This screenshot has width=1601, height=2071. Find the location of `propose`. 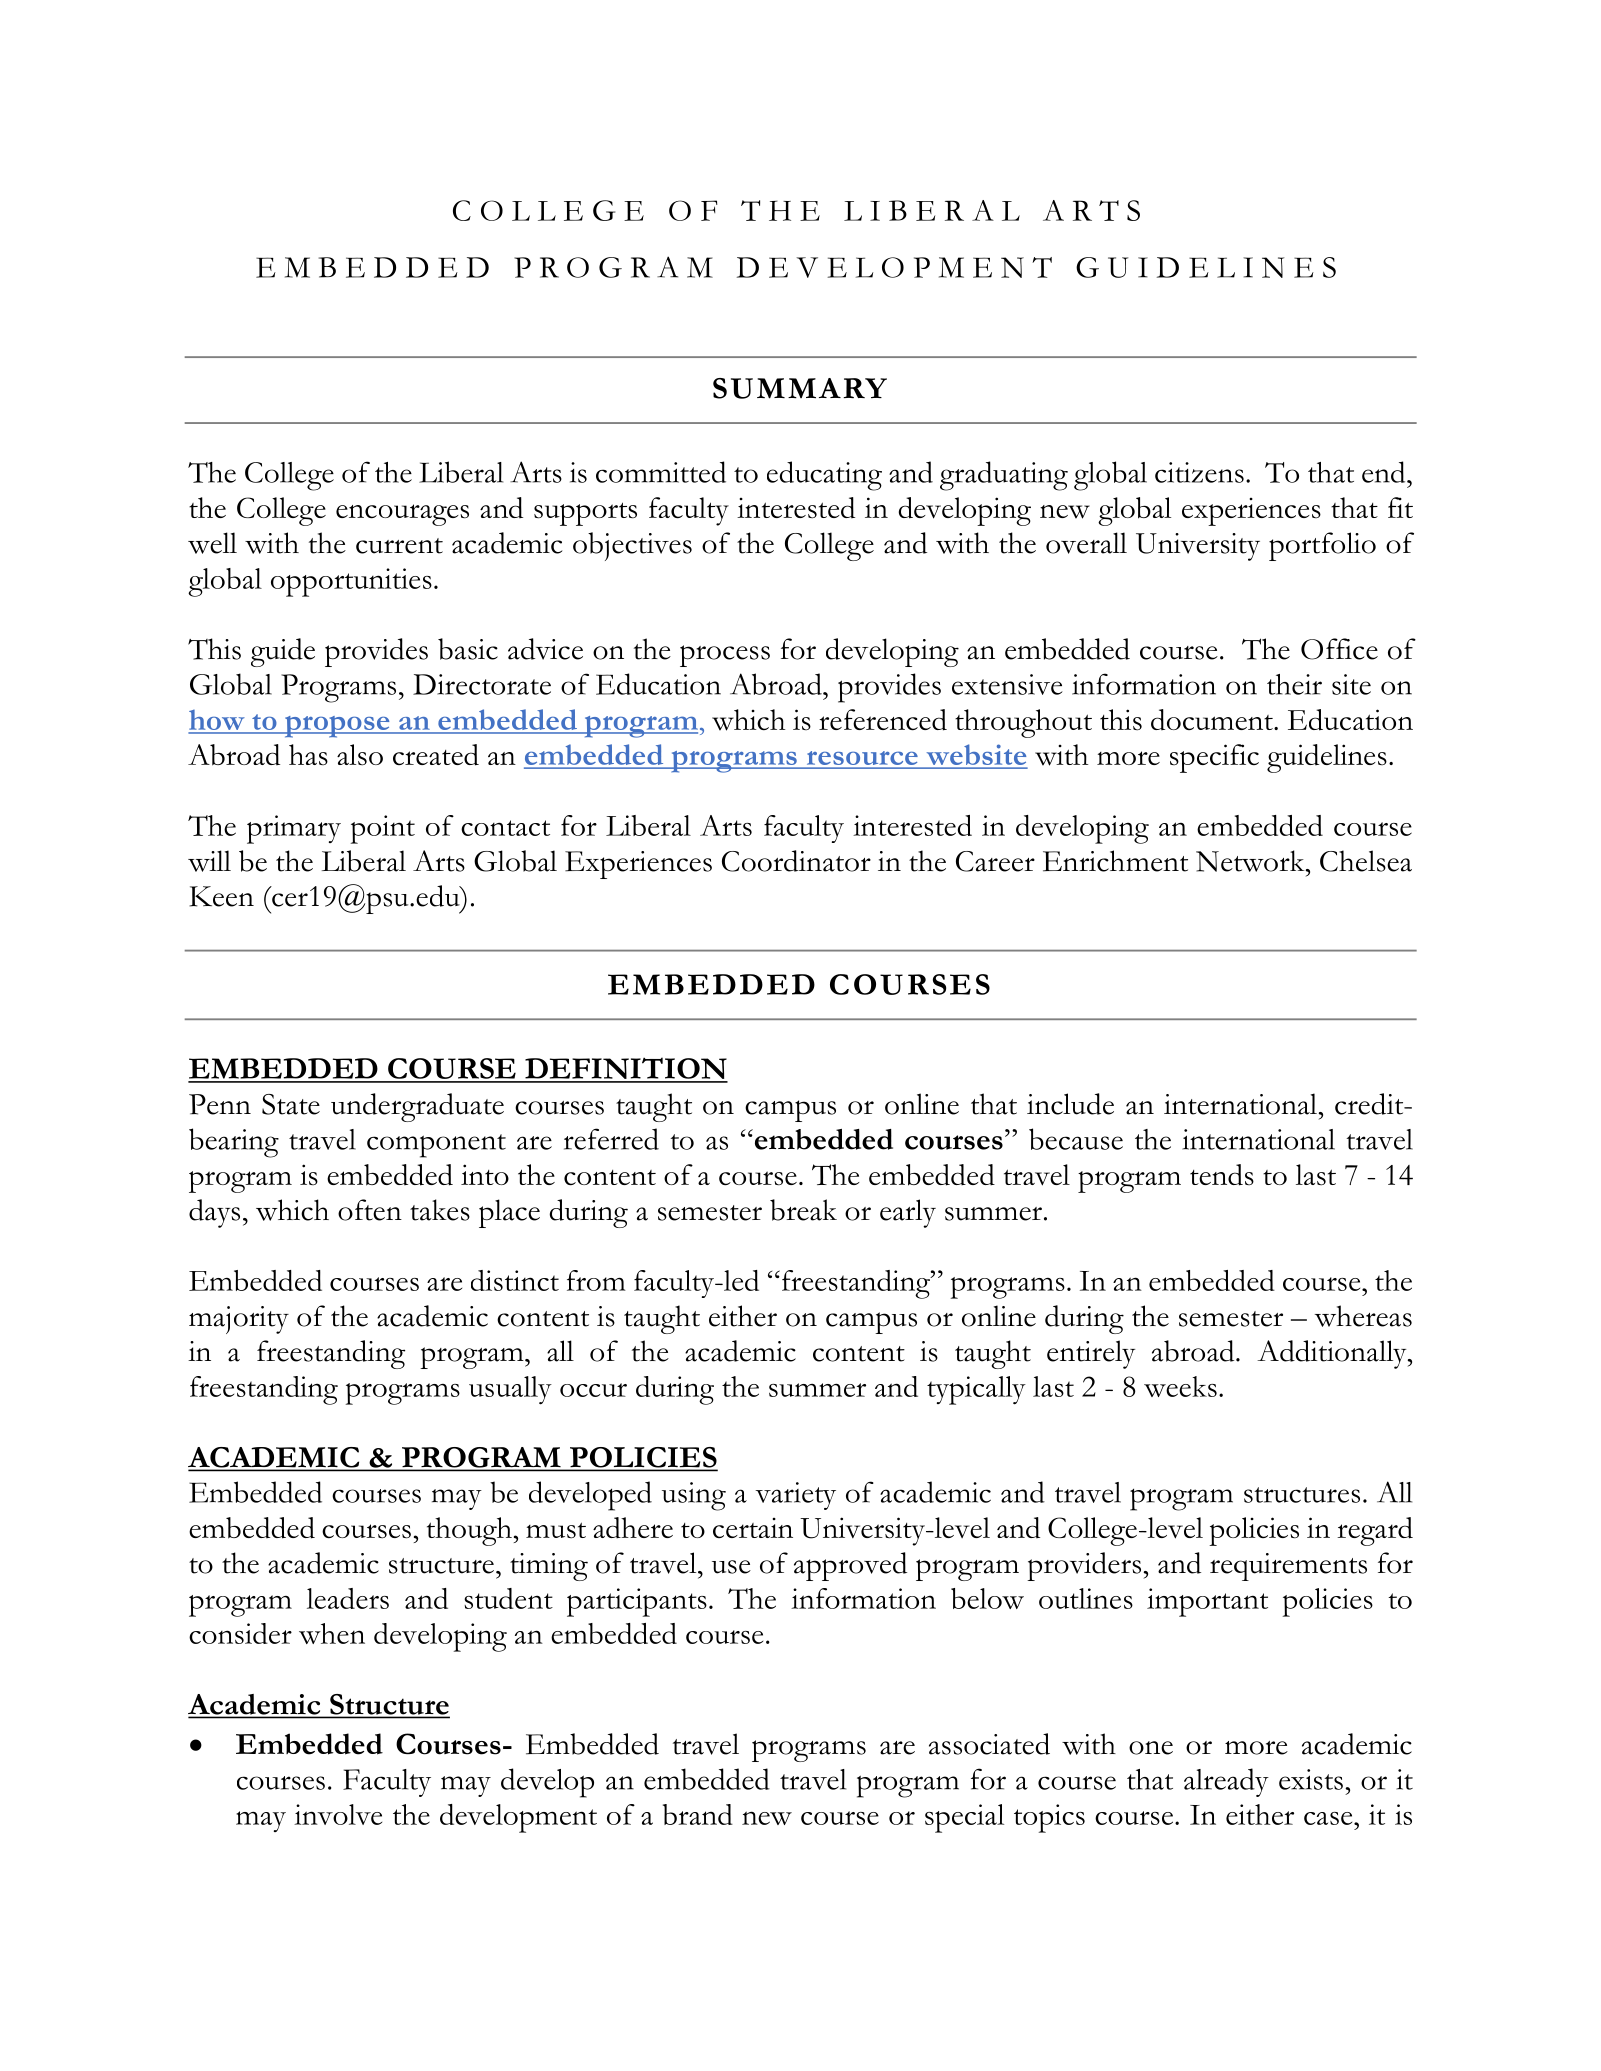

propose is located at coordinates (337, 727).
